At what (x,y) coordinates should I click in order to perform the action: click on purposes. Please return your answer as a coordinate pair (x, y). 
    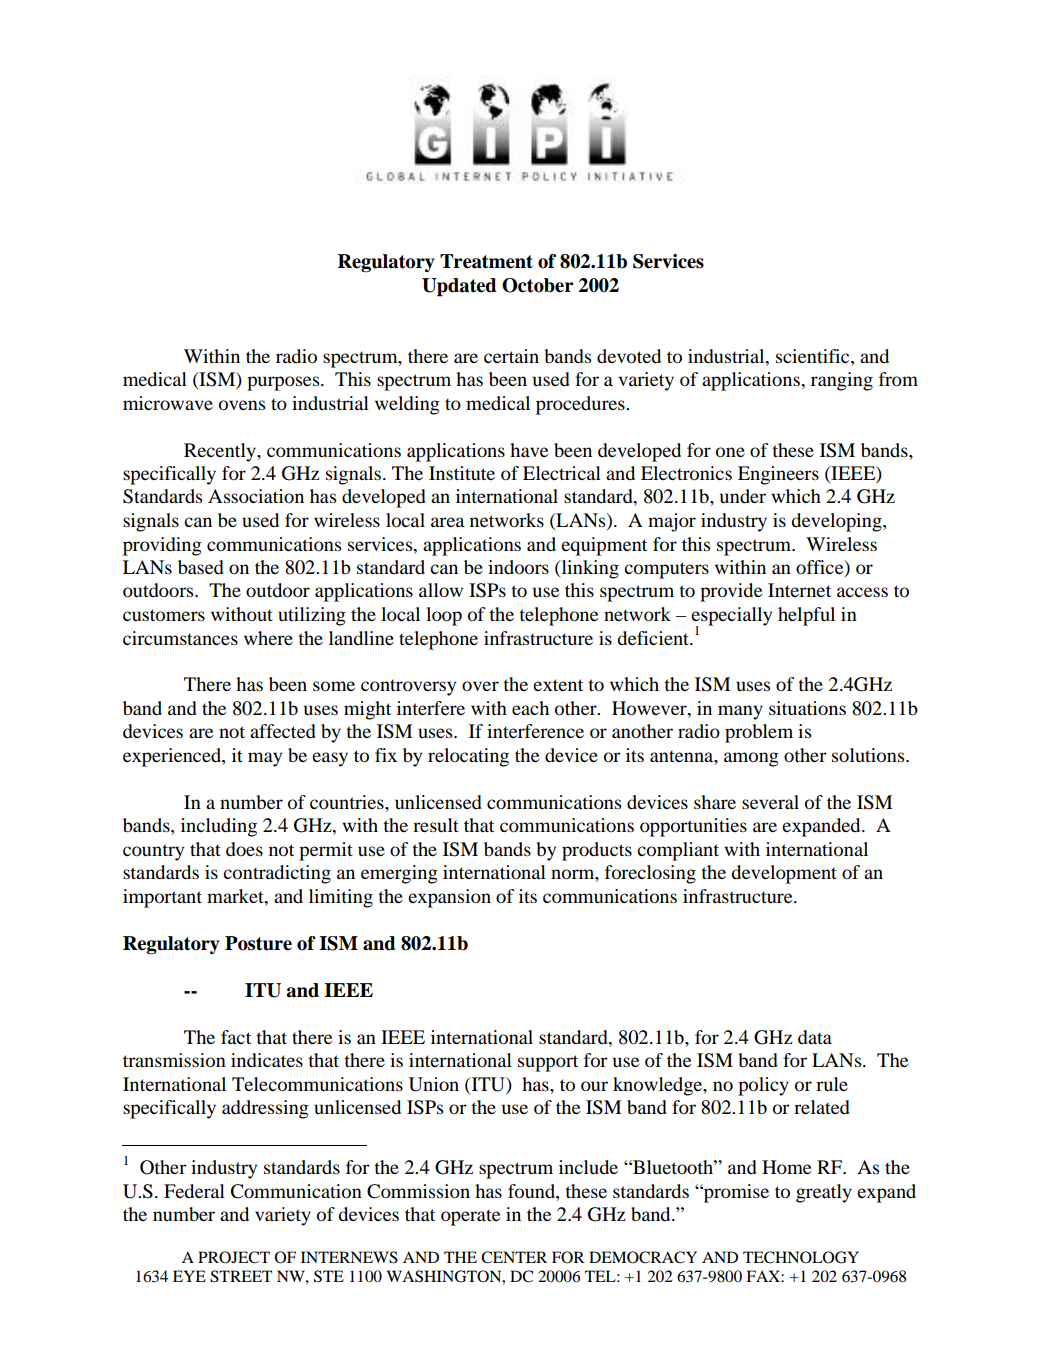
    Looking at the image, I should click on (284, 383).
